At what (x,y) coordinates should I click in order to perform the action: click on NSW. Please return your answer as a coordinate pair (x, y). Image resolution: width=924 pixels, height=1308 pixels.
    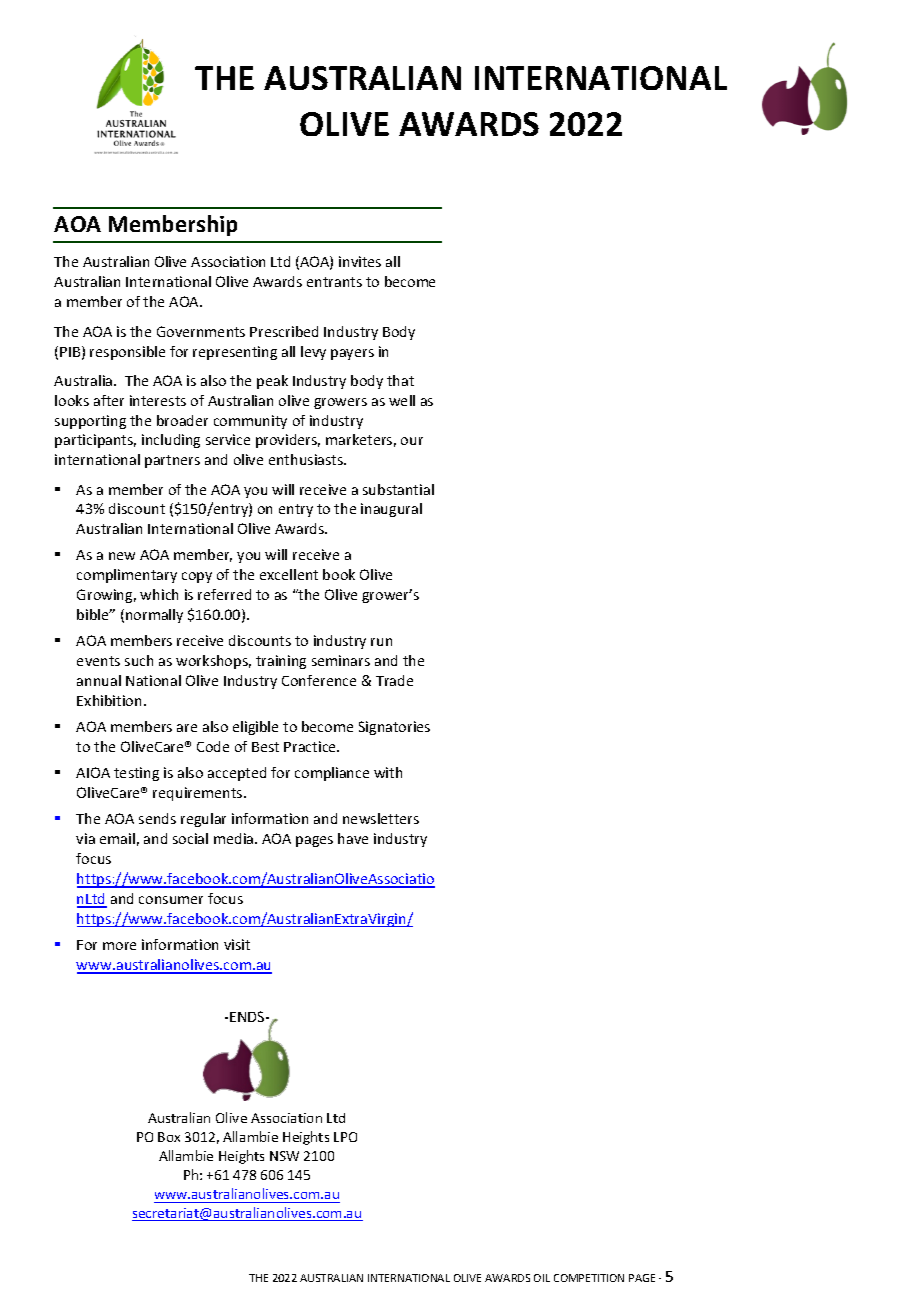
    Looking at the image, I should click on (284, 1156).
